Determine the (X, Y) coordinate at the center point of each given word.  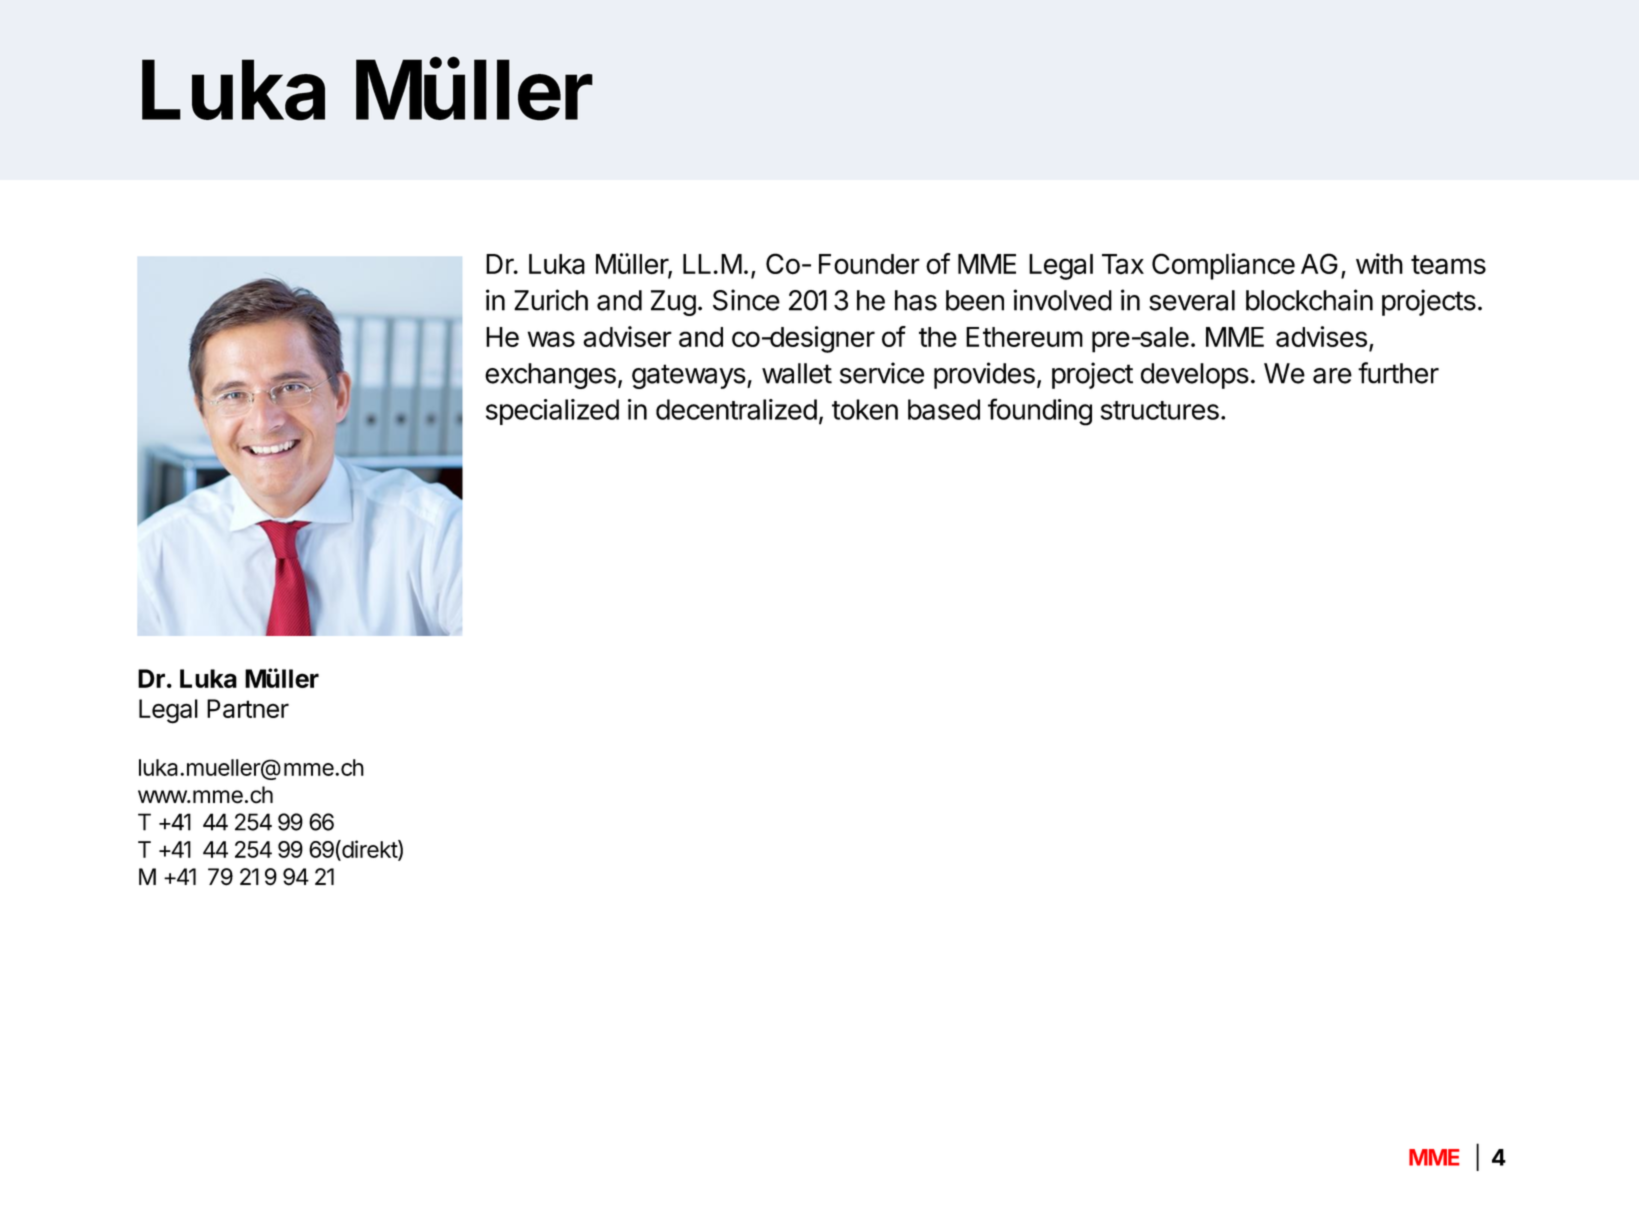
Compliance (1223, 266)
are (1332, 376)
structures (1160, 410)
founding (1040, 412)
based (944, 409)
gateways (689, 376)
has (916, 300)
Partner (248, 708)
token (865, 409)
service (882, 373)
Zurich (551, 300)
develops (1195, 376)
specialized (552, 412)
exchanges (550, 376)
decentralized (736, 409)
